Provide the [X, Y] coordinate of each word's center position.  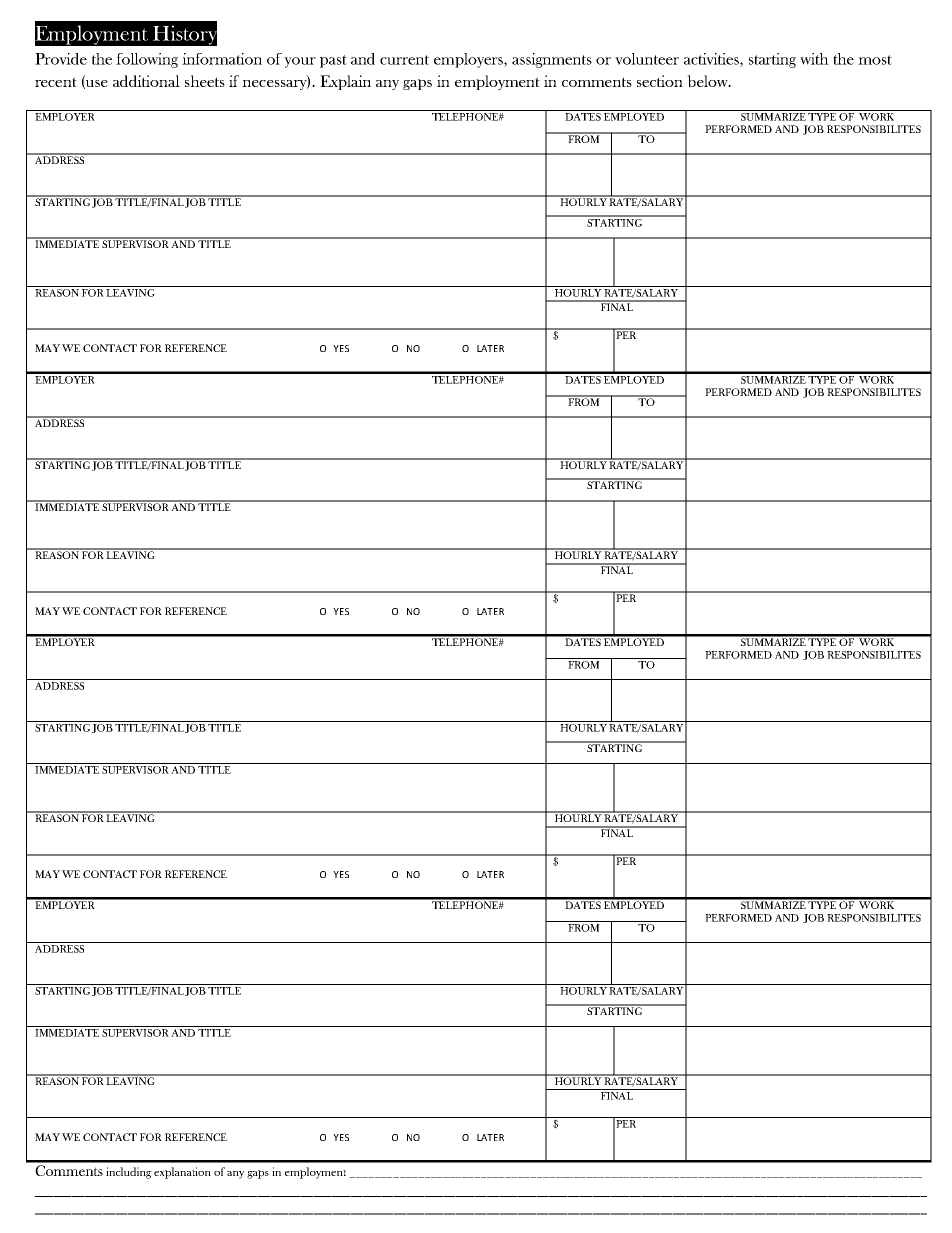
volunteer [647, 59]
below [709, 81]
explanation [182, 1173]
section [660, 81]
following [147, 60]
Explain [345, 82]
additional [146, 81]
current [404, 60]
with [814, 59]
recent [56, 82]
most [875, 60]
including [129, 1173]
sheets [205, 81]
